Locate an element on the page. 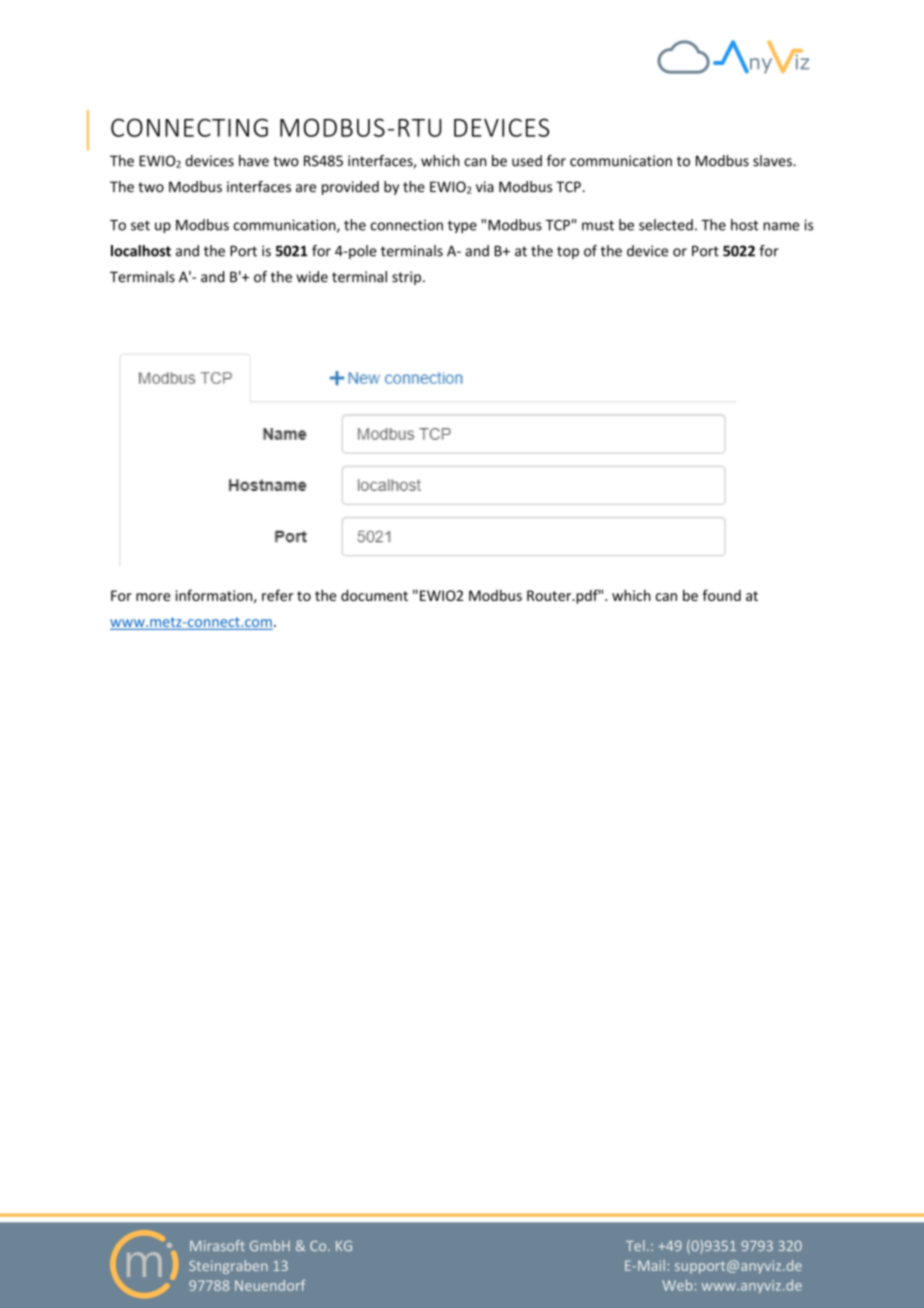 This page has height=1308, width=924. found is located at coordinates (721, 595).
